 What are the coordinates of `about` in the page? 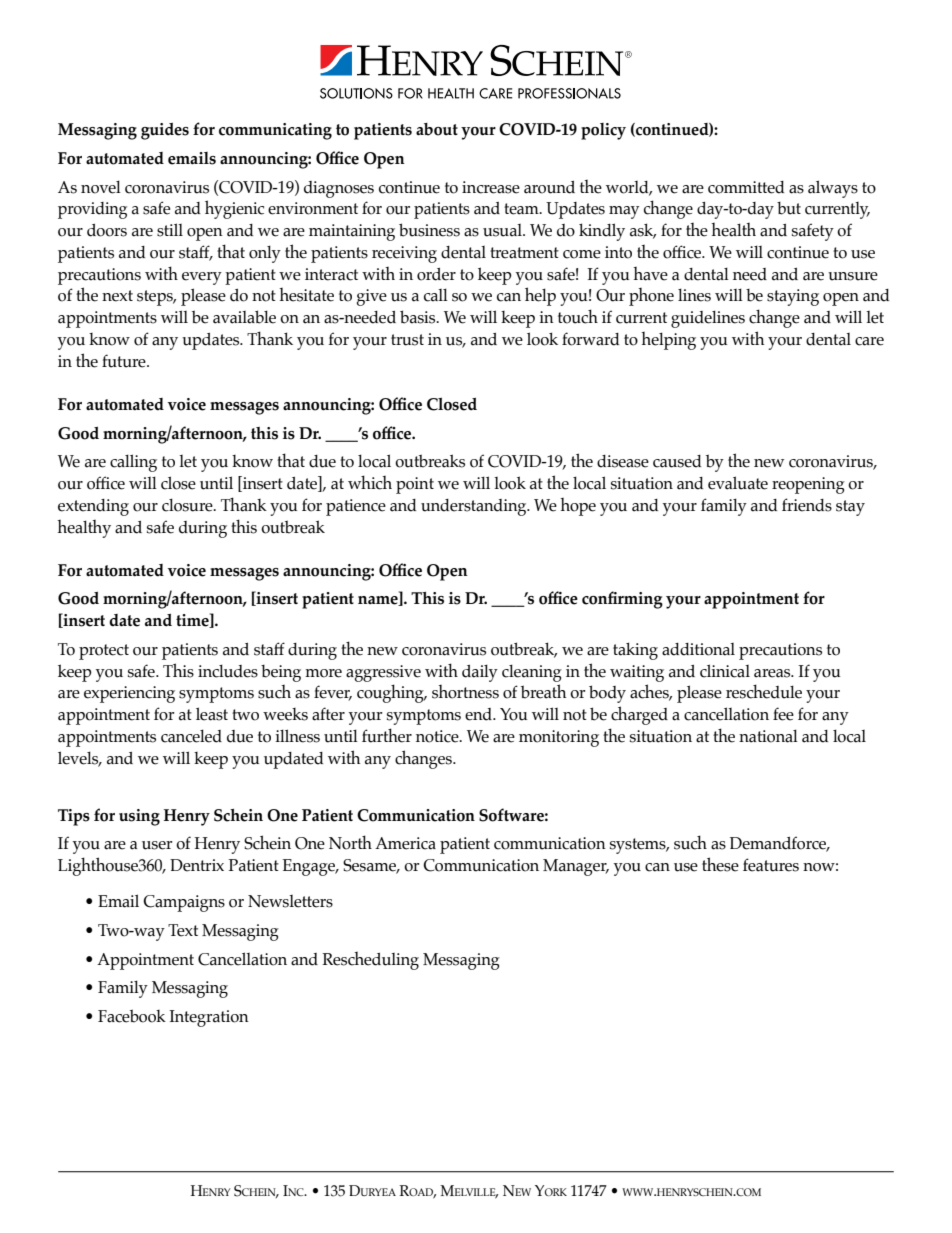 It's located at (437, 129).
